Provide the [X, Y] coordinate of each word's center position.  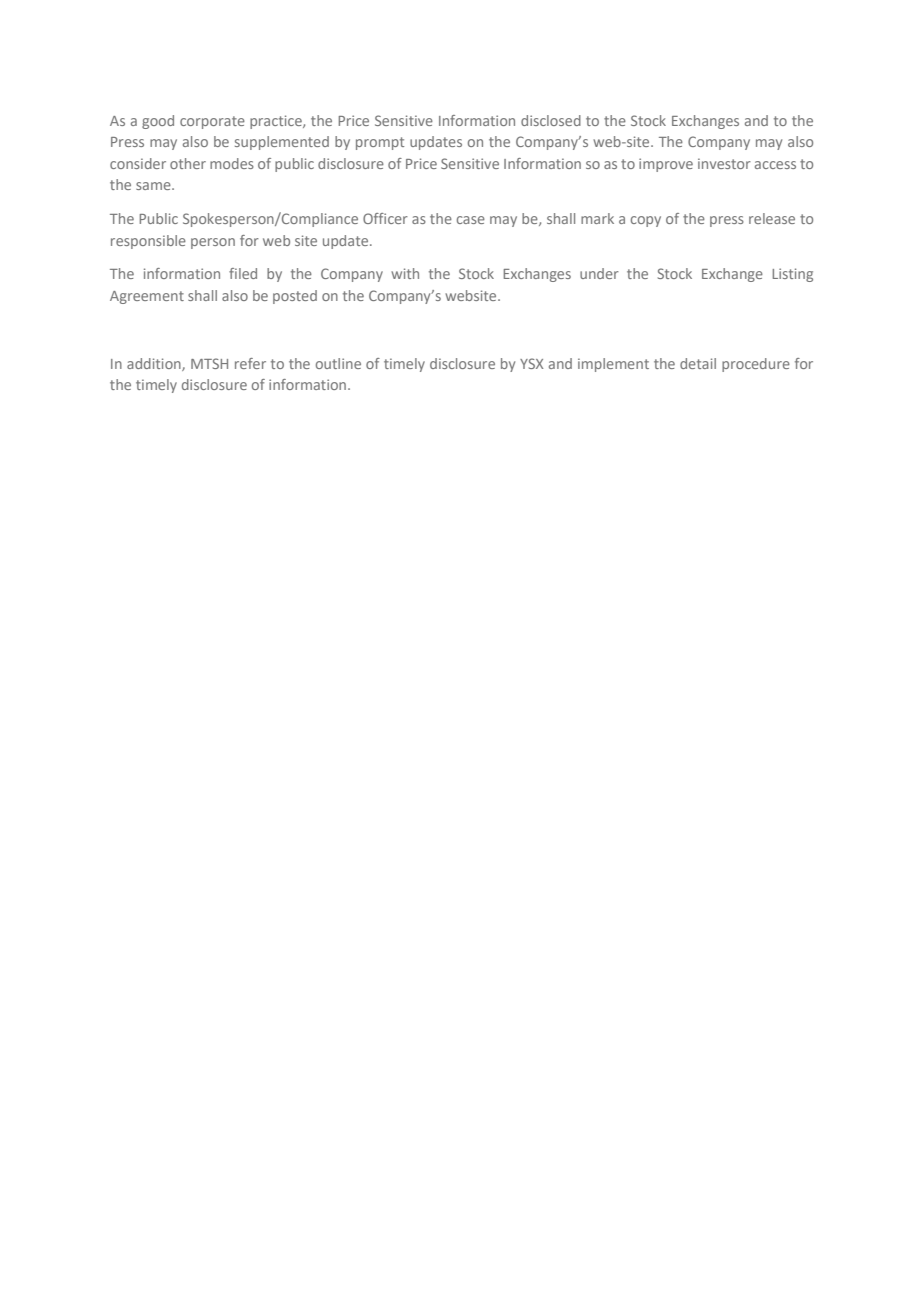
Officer [385, 218]
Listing [793, 275]
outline [338, 363]
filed [243, 273]
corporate [212, 122]
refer [250, 363]
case [471, 220]
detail [698, 363]
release [772, 218]
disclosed [551, 120]
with [405, 273]
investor [724, 163]
